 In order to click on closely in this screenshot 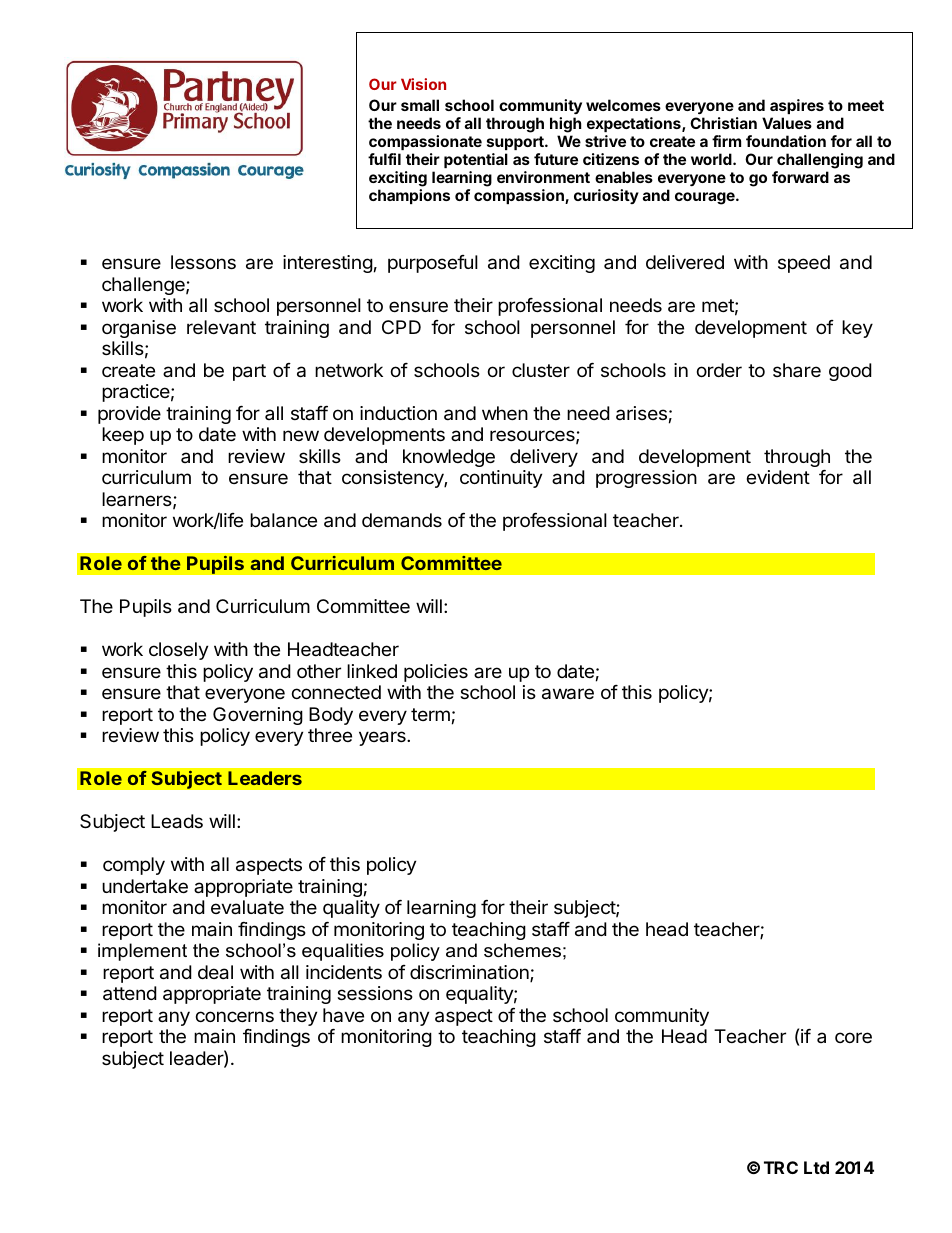, I will do `click(178, 651)`.
